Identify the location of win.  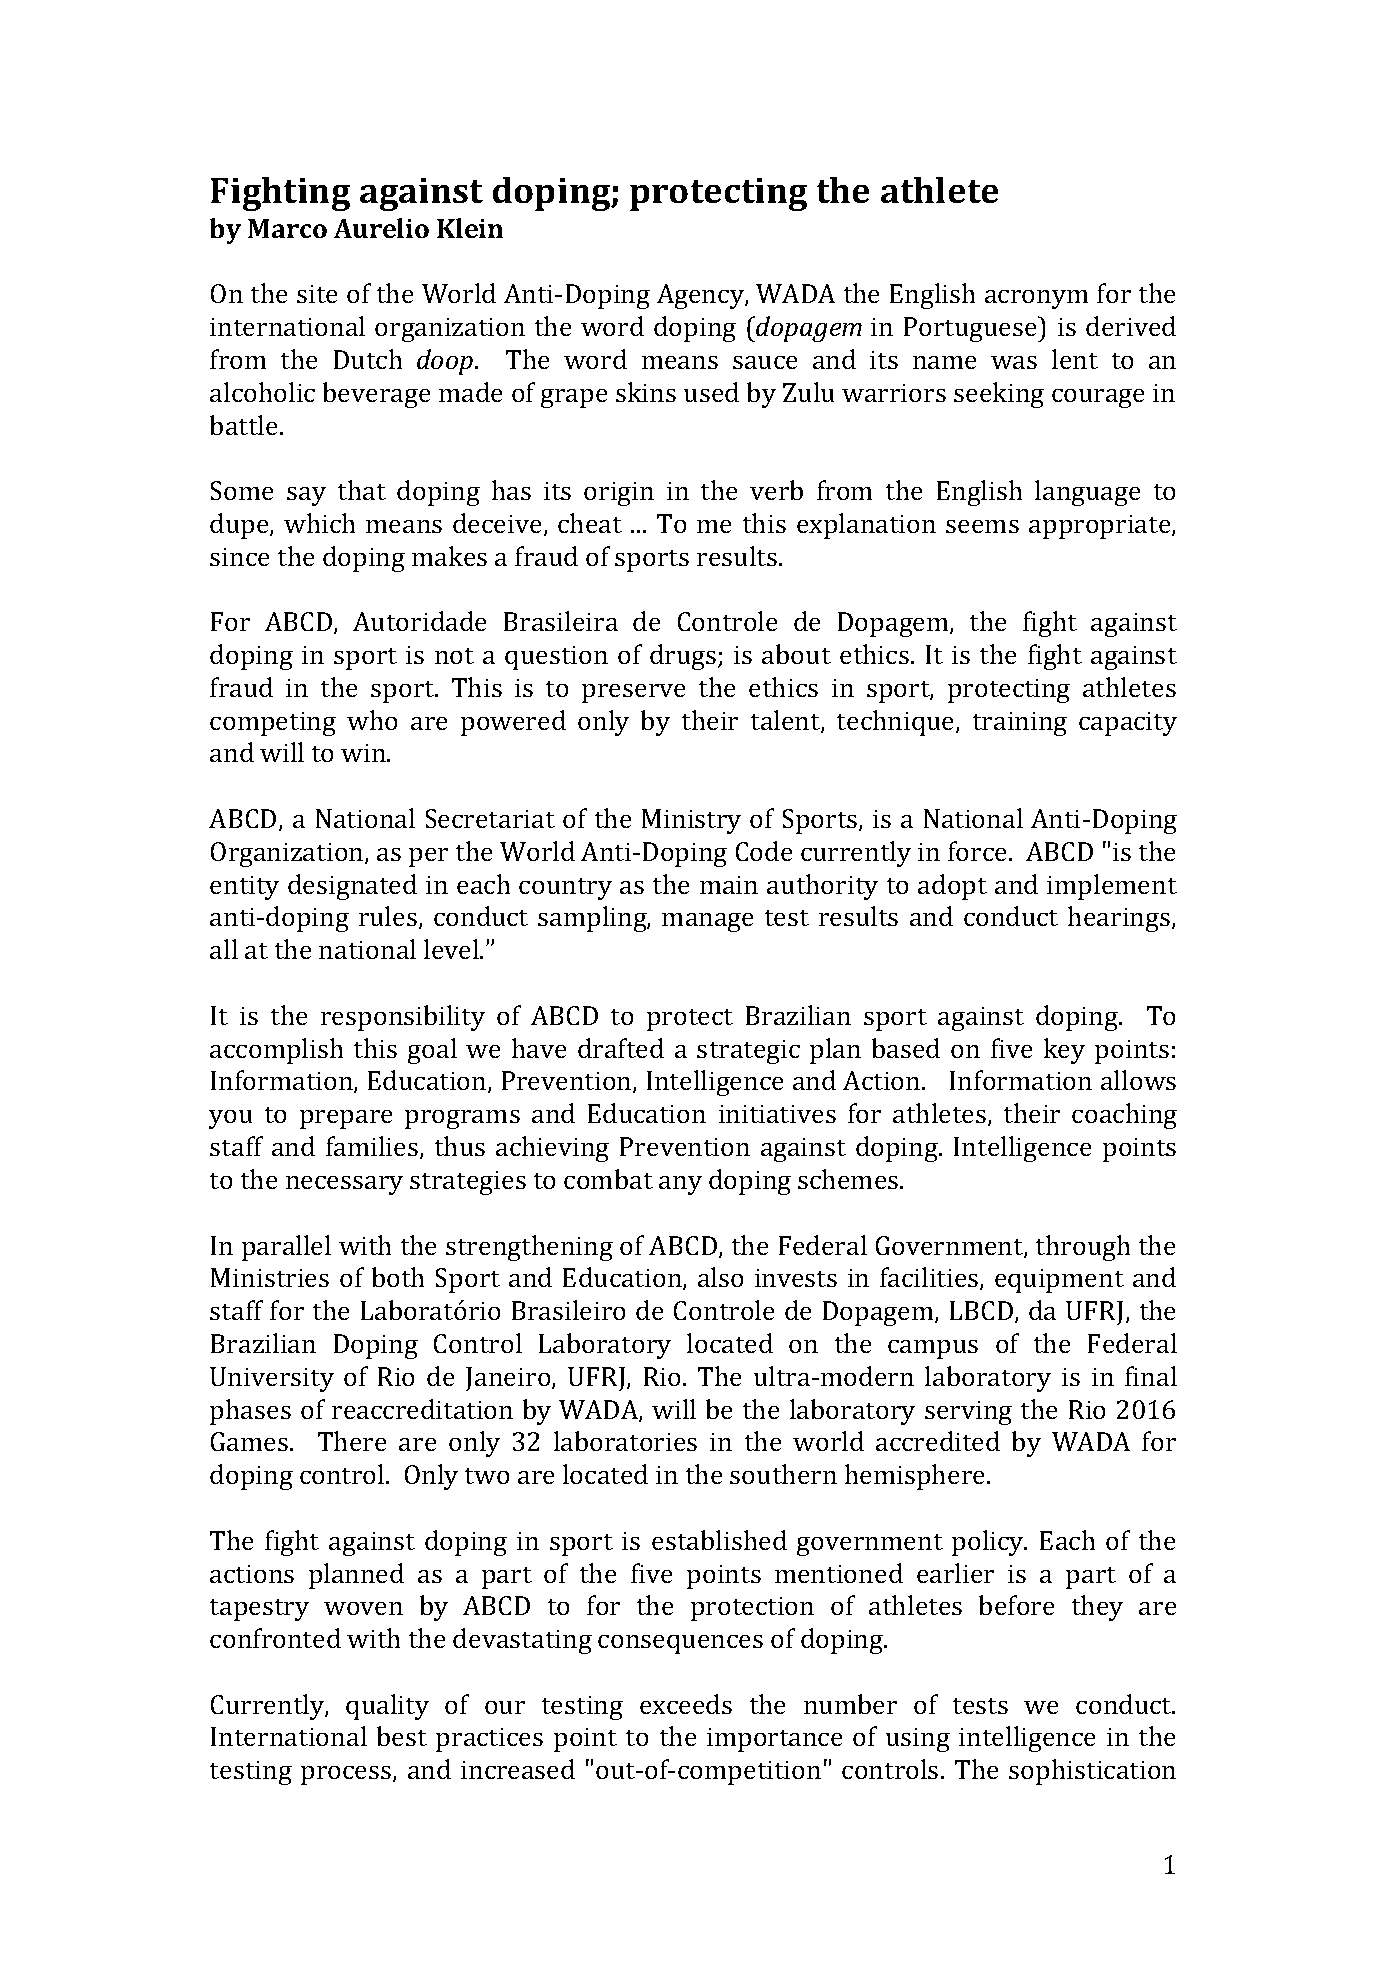
(364, 753).
